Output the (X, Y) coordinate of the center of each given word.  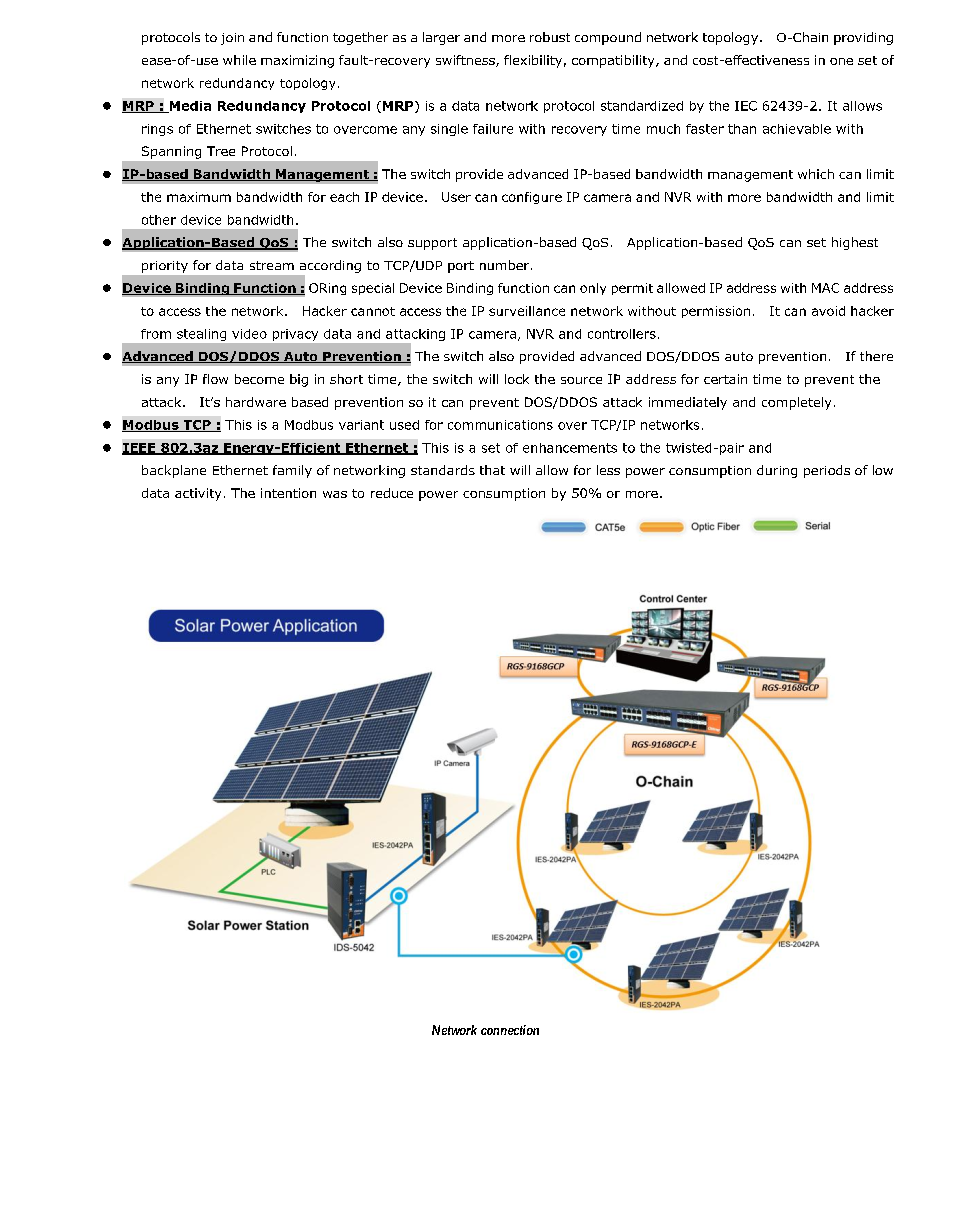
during (777, 471)
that (492, 470)
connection (510, 1030)
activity (198, 494)
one (841, 61)
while (239, 60)
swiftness (466, 61)
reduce (392, 493)
